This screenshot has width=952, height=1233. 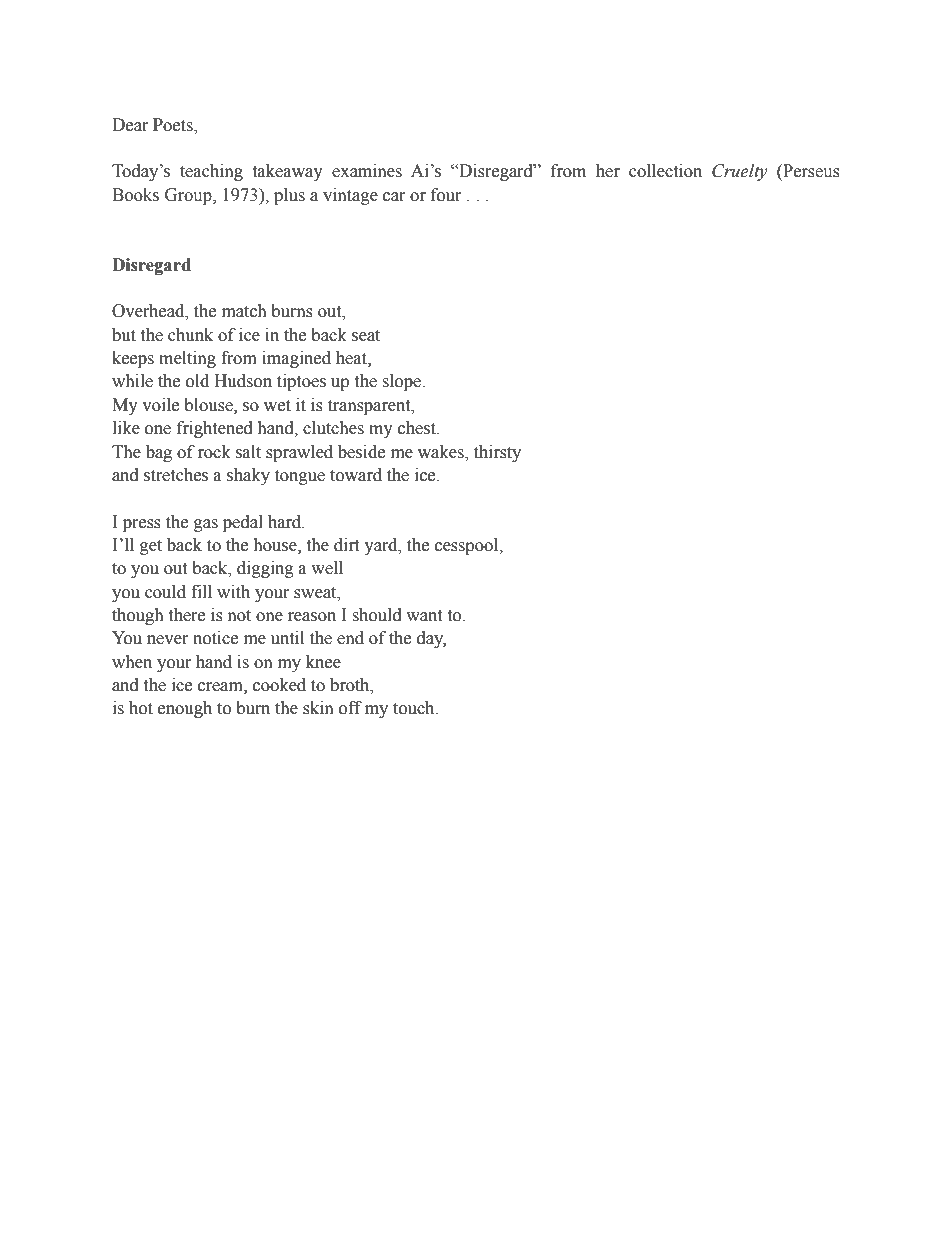 What do you see at coordinates (424, 616) in the screenshot?
I see `want` at bounding box center [424, 616].
